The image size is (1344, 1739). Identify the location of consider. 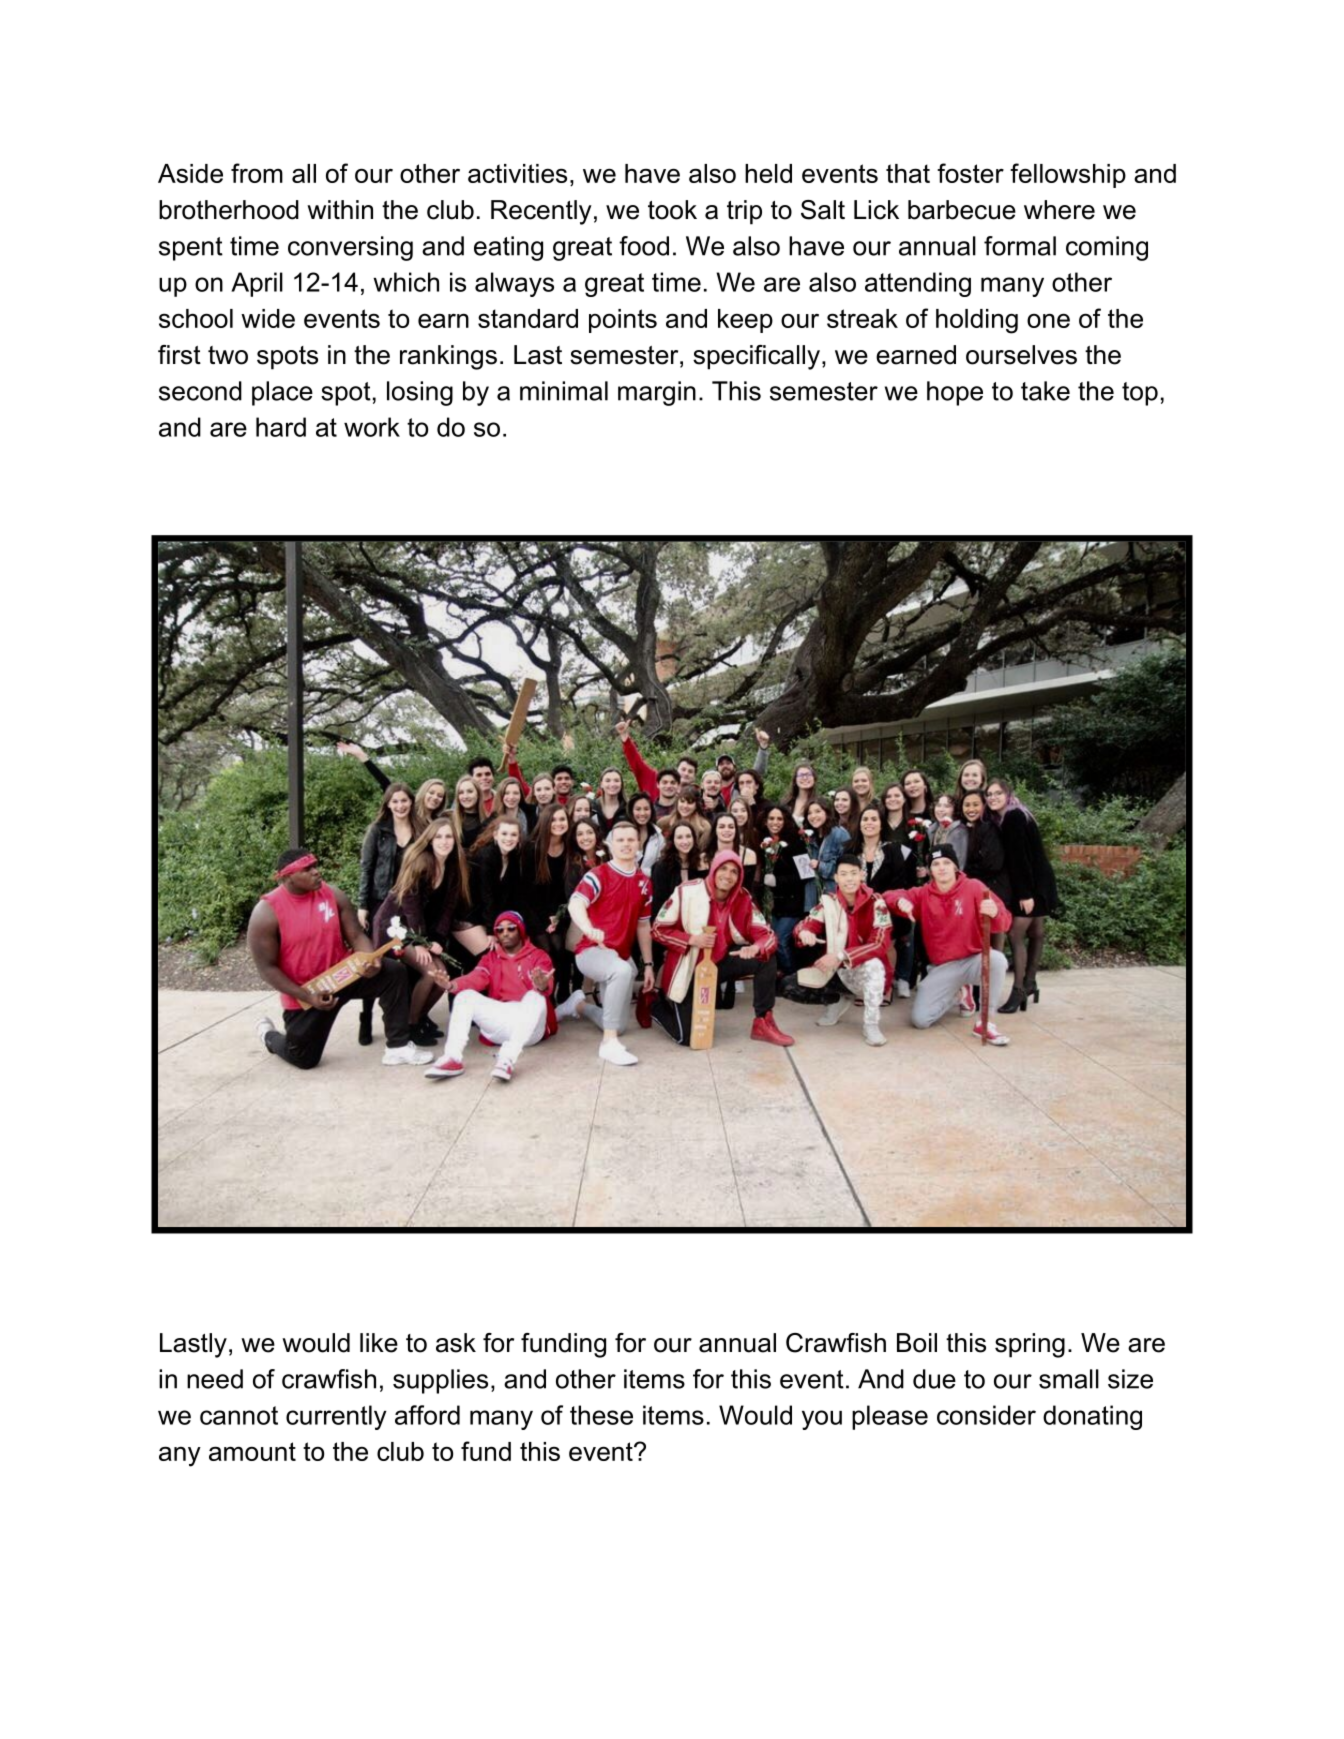
(986, 1415).
